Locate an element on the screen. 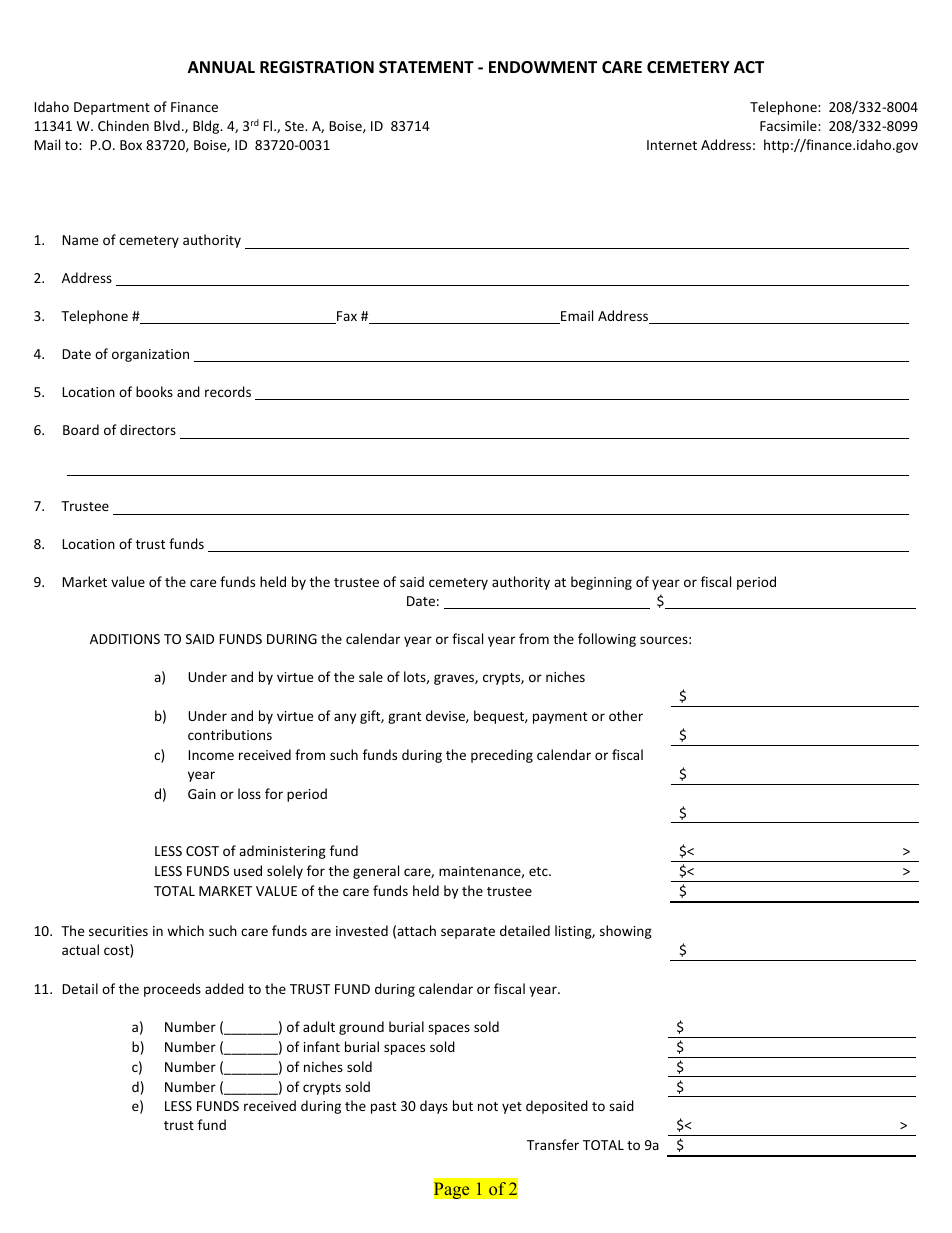 The image size is (952, 1233). general is located at coordinates (376, 872).
